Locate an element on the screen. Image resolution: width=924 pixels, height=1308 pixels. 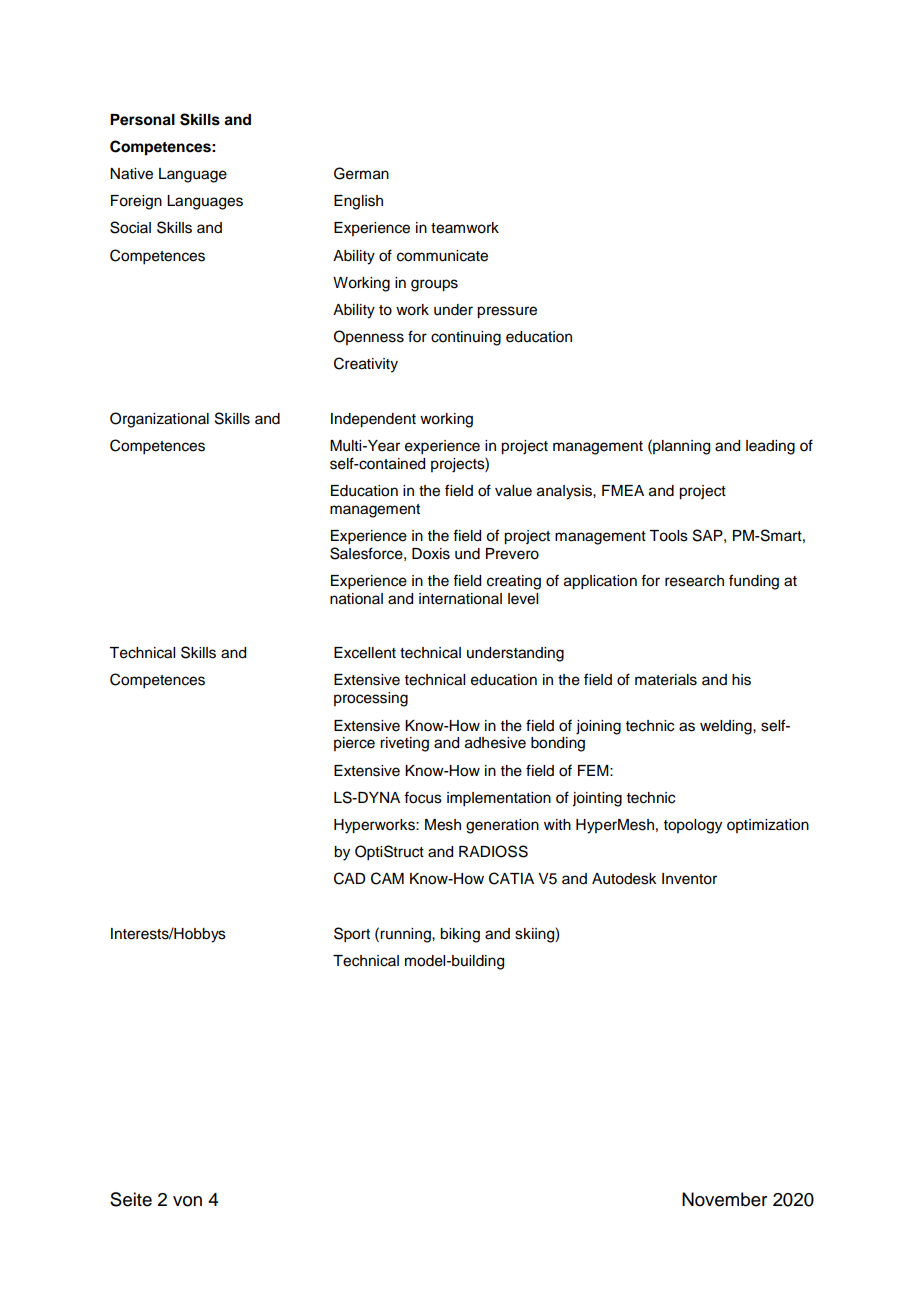
materials is located at coordinates (666, 680).
